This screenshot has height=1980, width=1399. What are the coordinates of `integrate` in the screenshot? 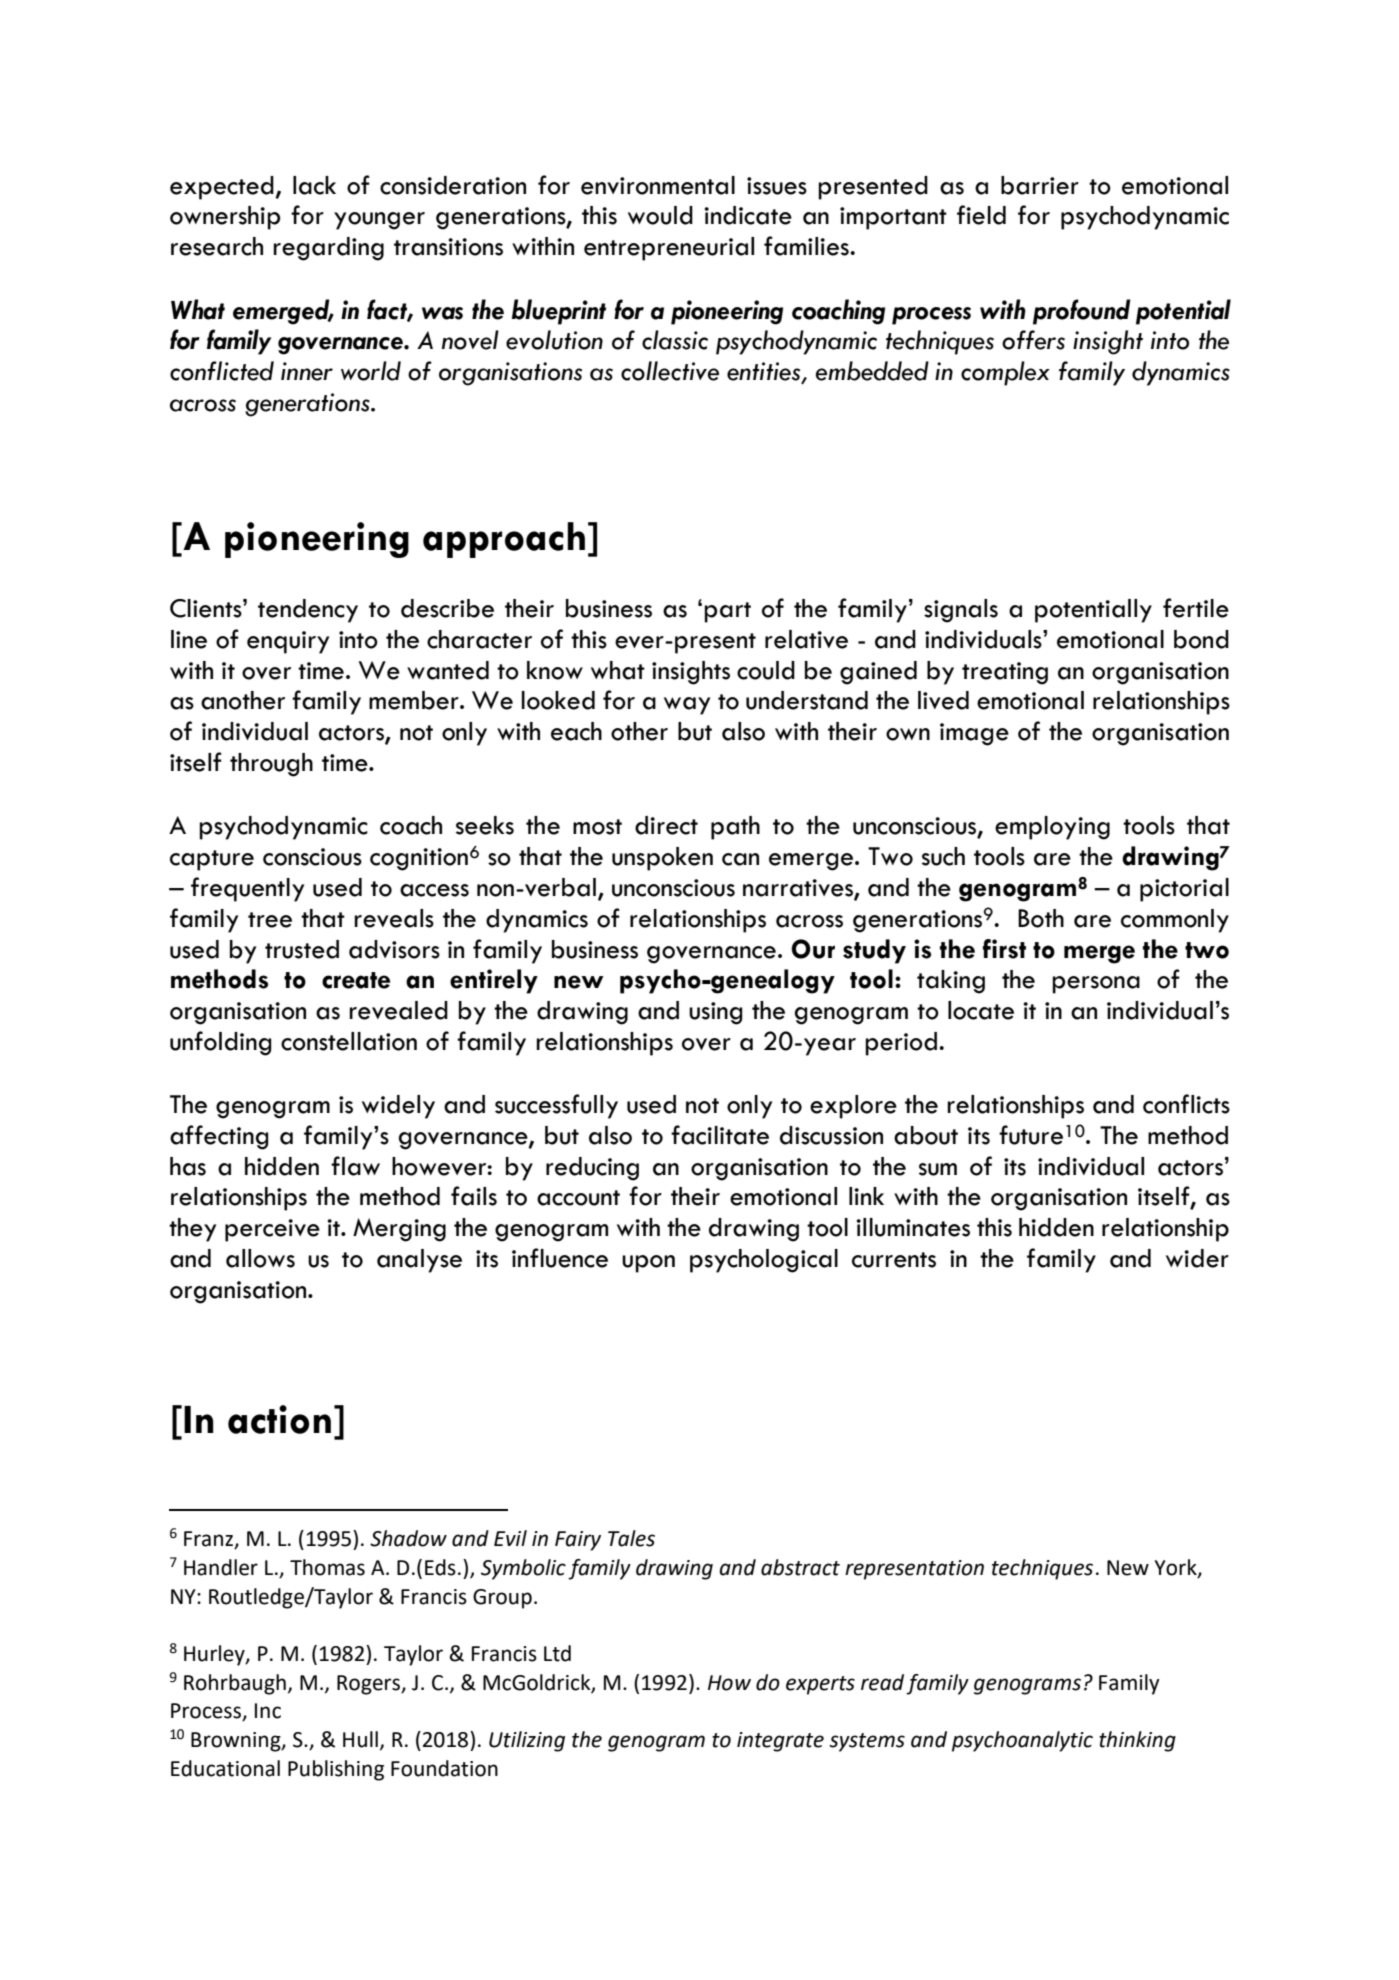 It's located at (780, 1742).
